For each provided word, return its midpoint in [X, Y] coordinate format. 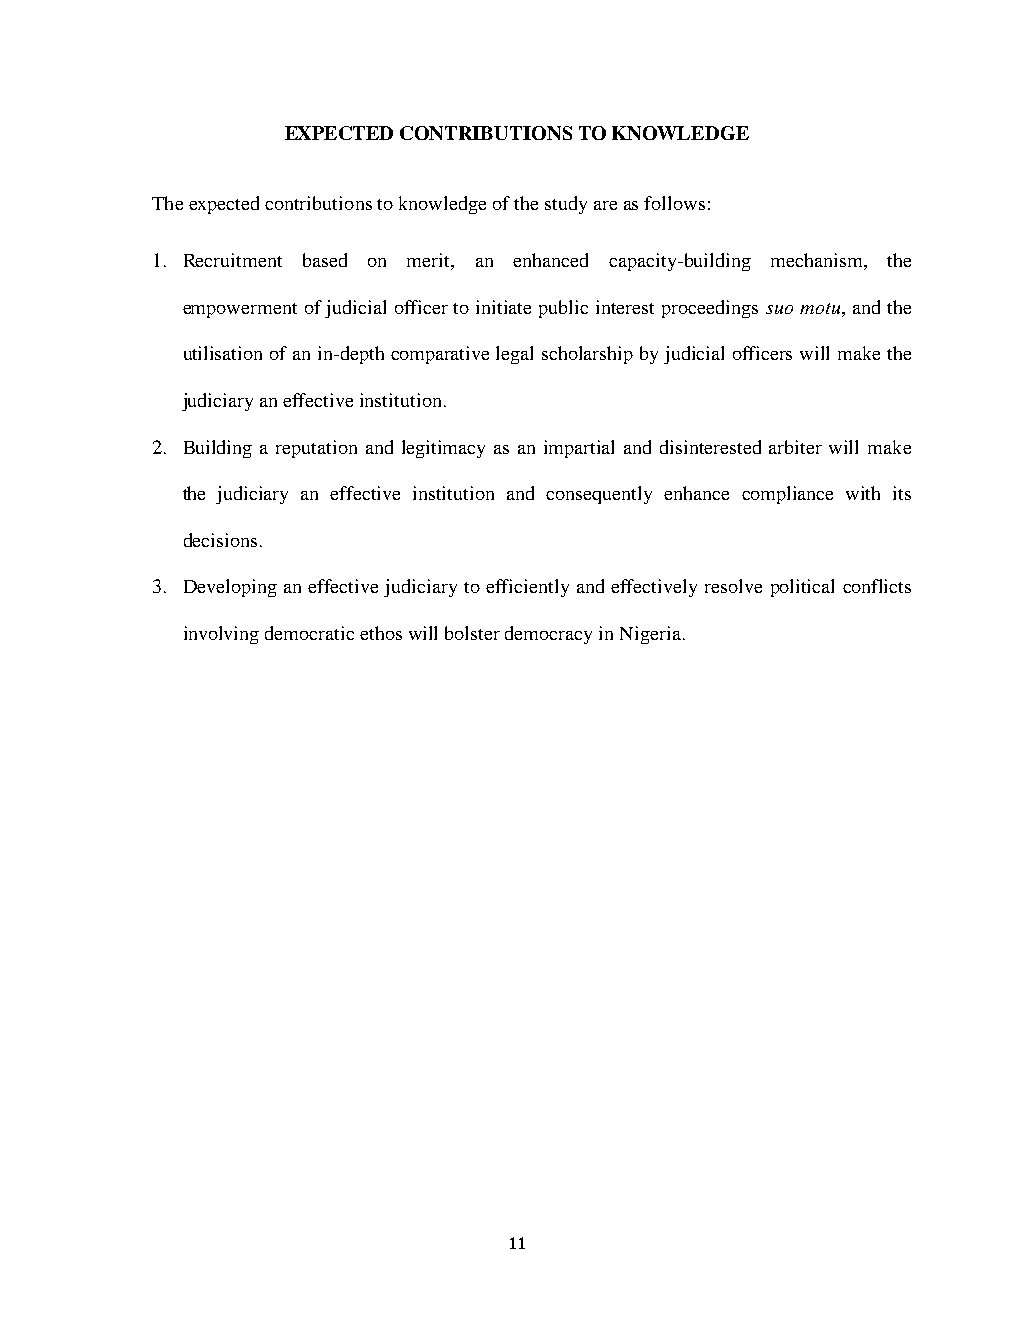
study [566, 205]
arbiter [795, 447]
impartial [579, 449]
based [325, 260]
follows [674, 203]
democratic [309, 633]
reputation [316, 449]
